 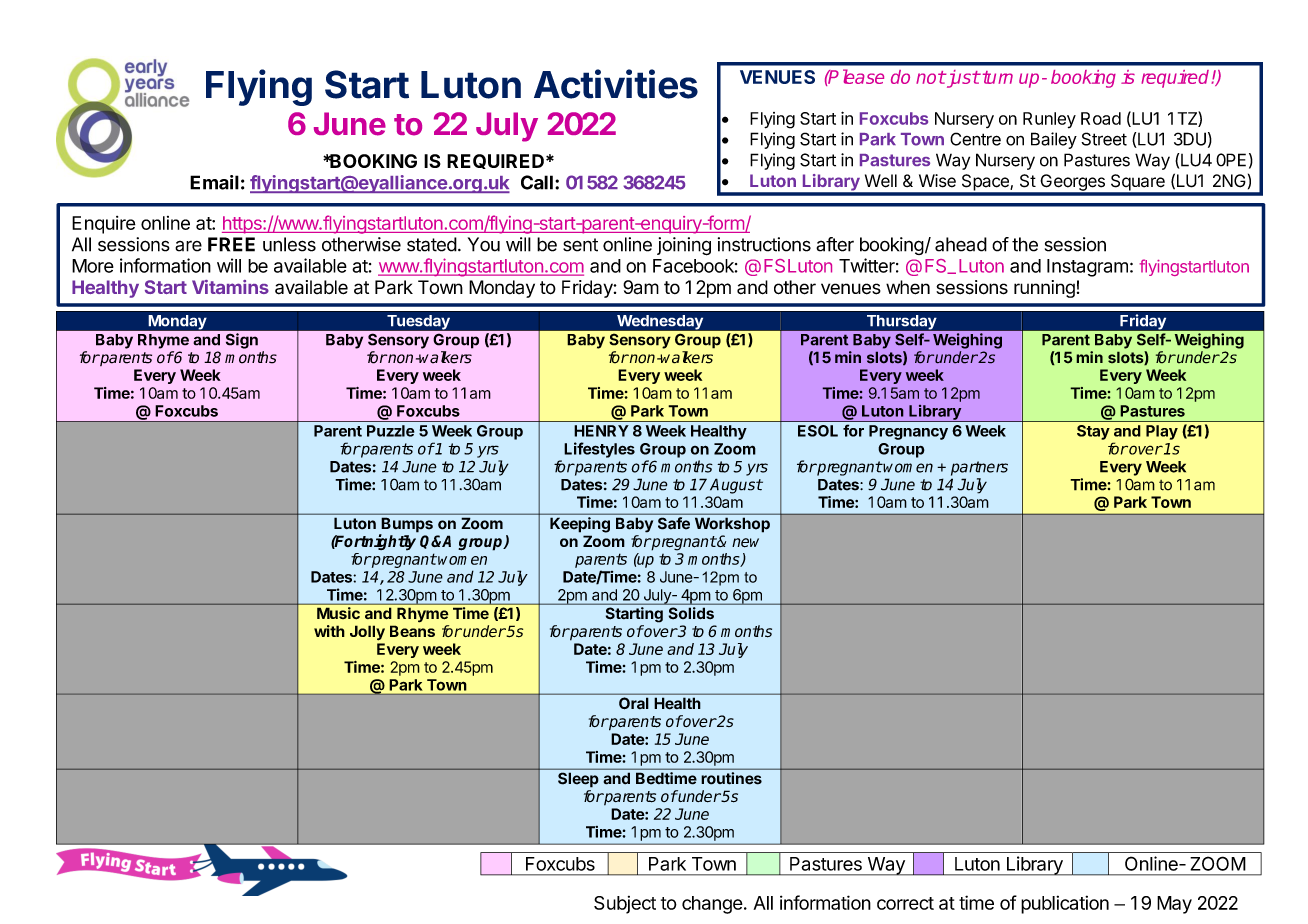 What do you see at coordinates (979, 468) in the screenshot?
I see `partners` at bounding box center [979, 468].
